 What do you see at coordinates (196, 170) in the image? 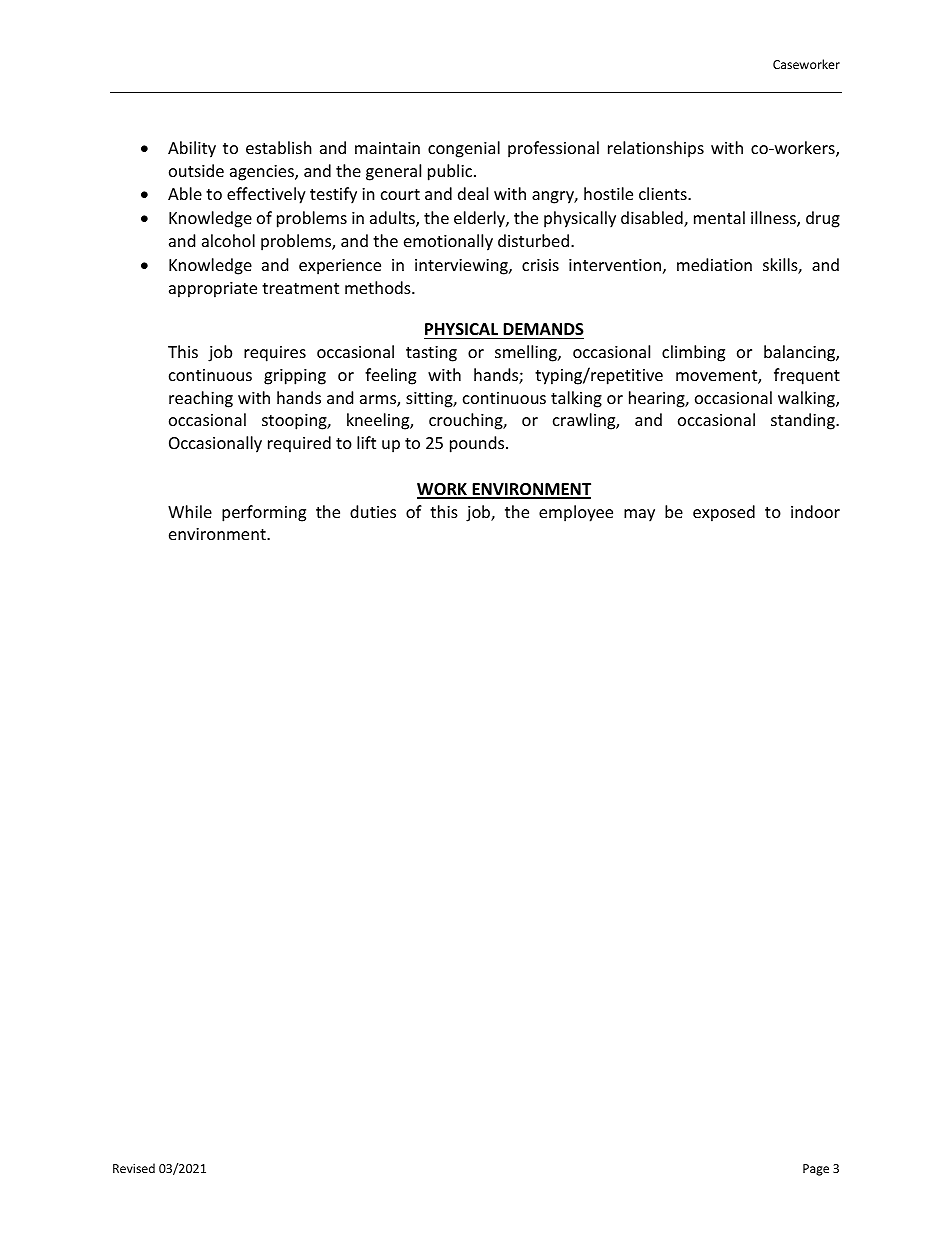
I see `outside` at bounding box center [196, 170].
